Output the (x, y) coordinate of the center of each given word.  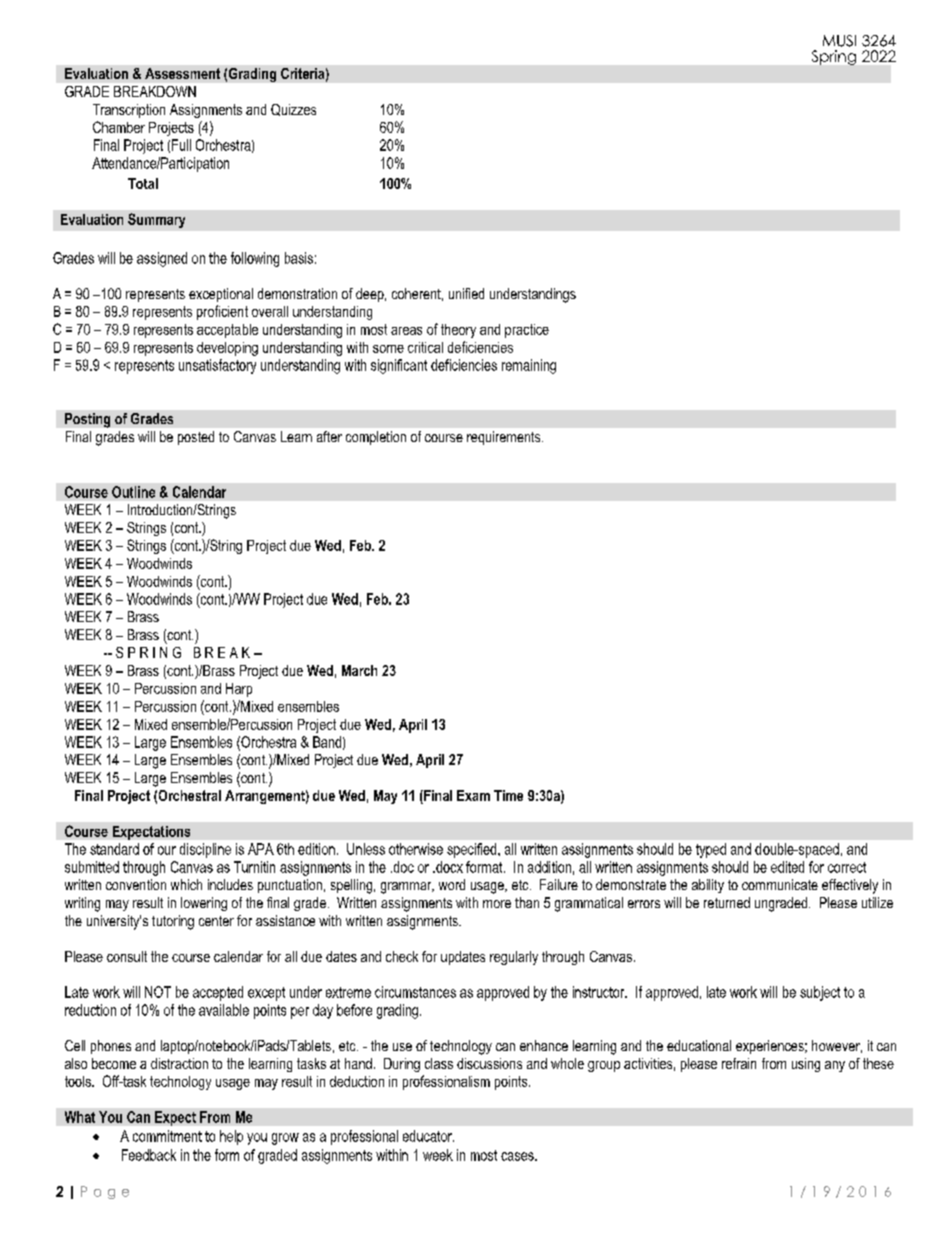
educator (428, 1136)
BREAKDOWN (155, 91)
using (806, 1065)
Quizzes (293, 110)
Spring (834, 57)
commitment (167, 1136)
